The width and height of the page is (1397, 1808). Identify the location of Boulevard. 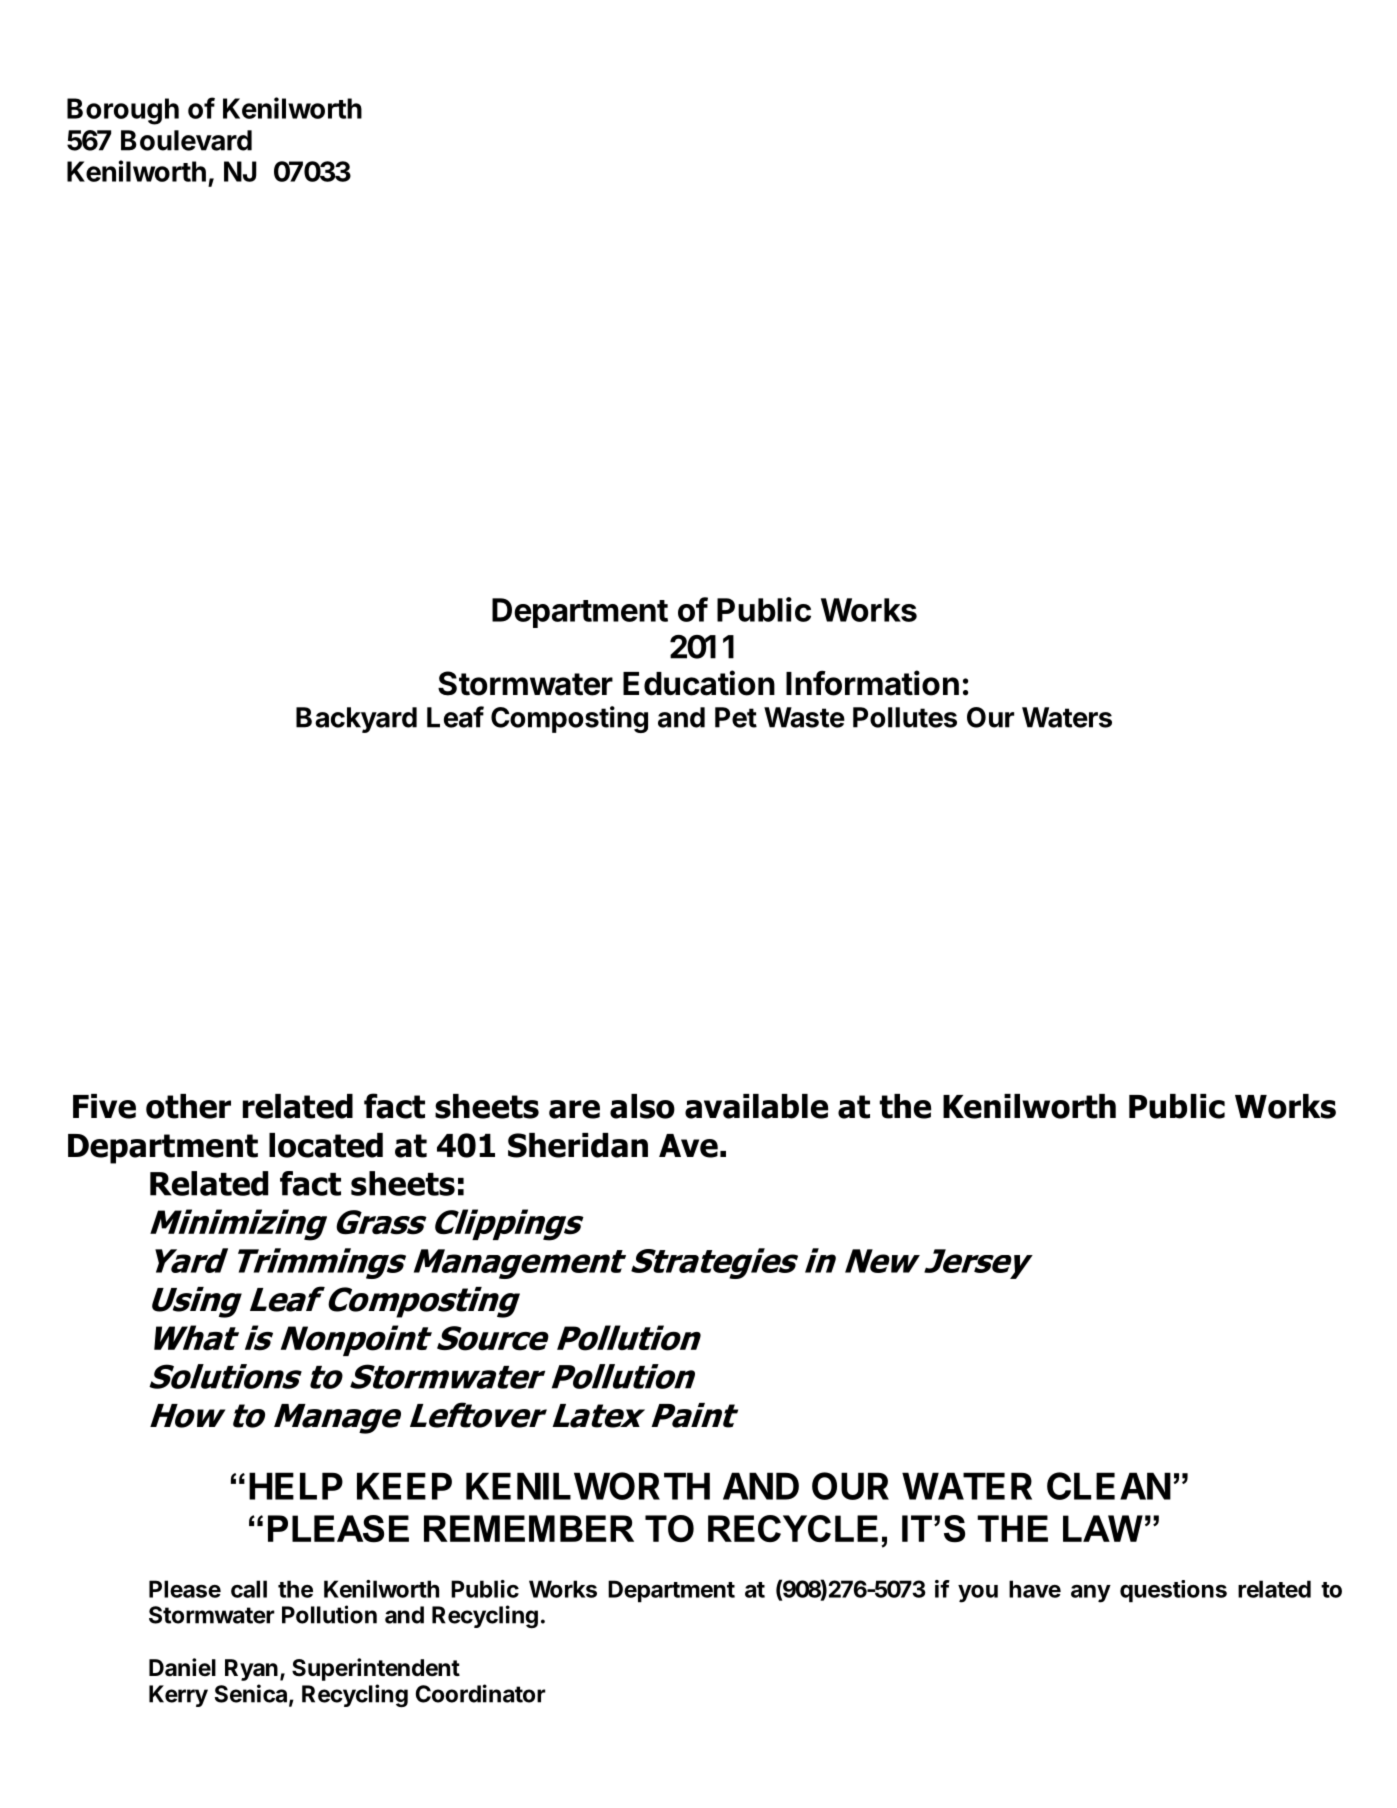
(186, 140).
